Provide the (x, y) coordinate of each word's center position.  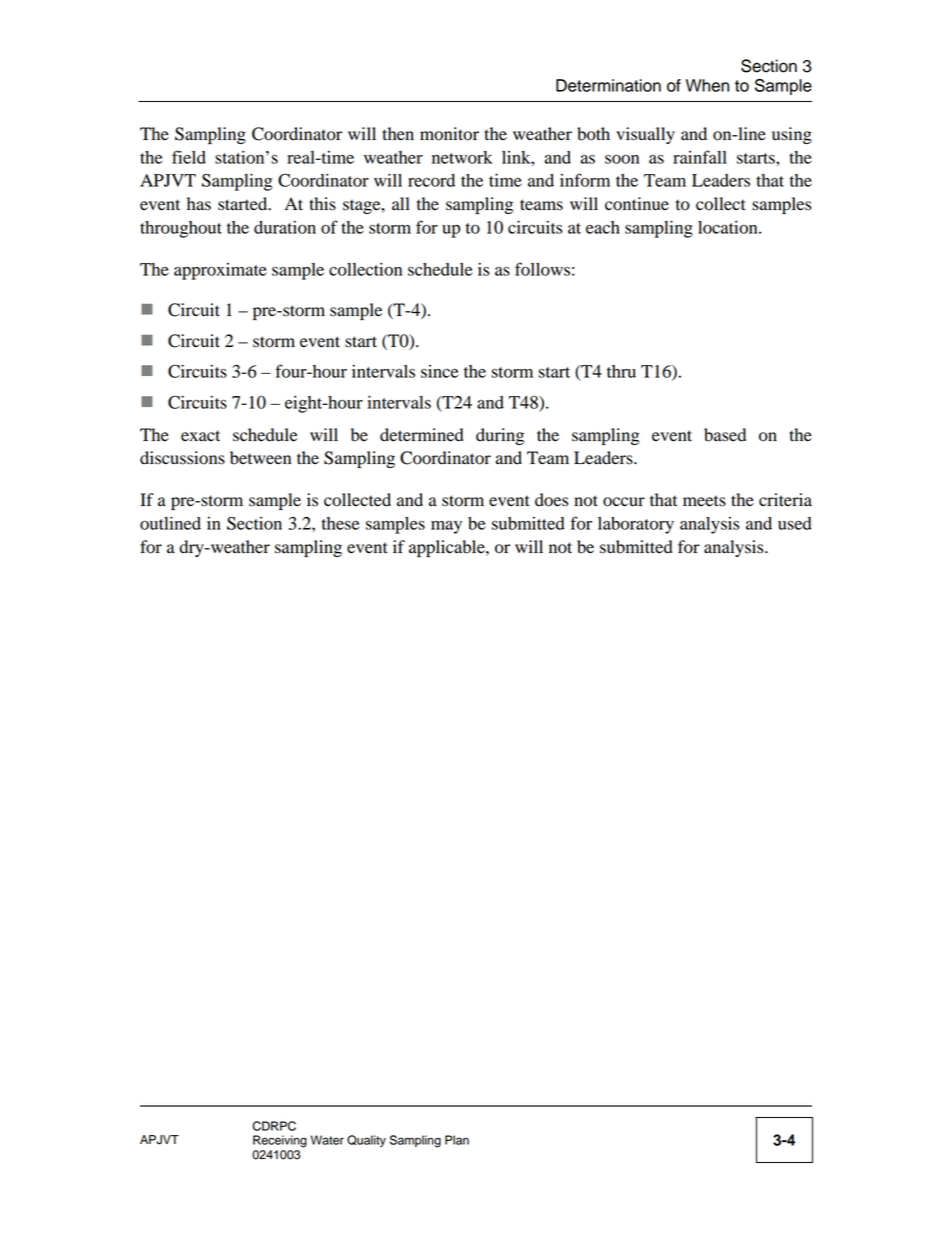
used (795, 523)
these (340, 523)
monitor (449, 134)
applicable (448, 548)
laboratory (636, 525)
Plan (457, 1140)
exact (200, 436)
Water (327, 1140)
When (707, 85)
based (725, 435)
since (439, 371)
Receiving (280, 1141)
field (189, 157)
